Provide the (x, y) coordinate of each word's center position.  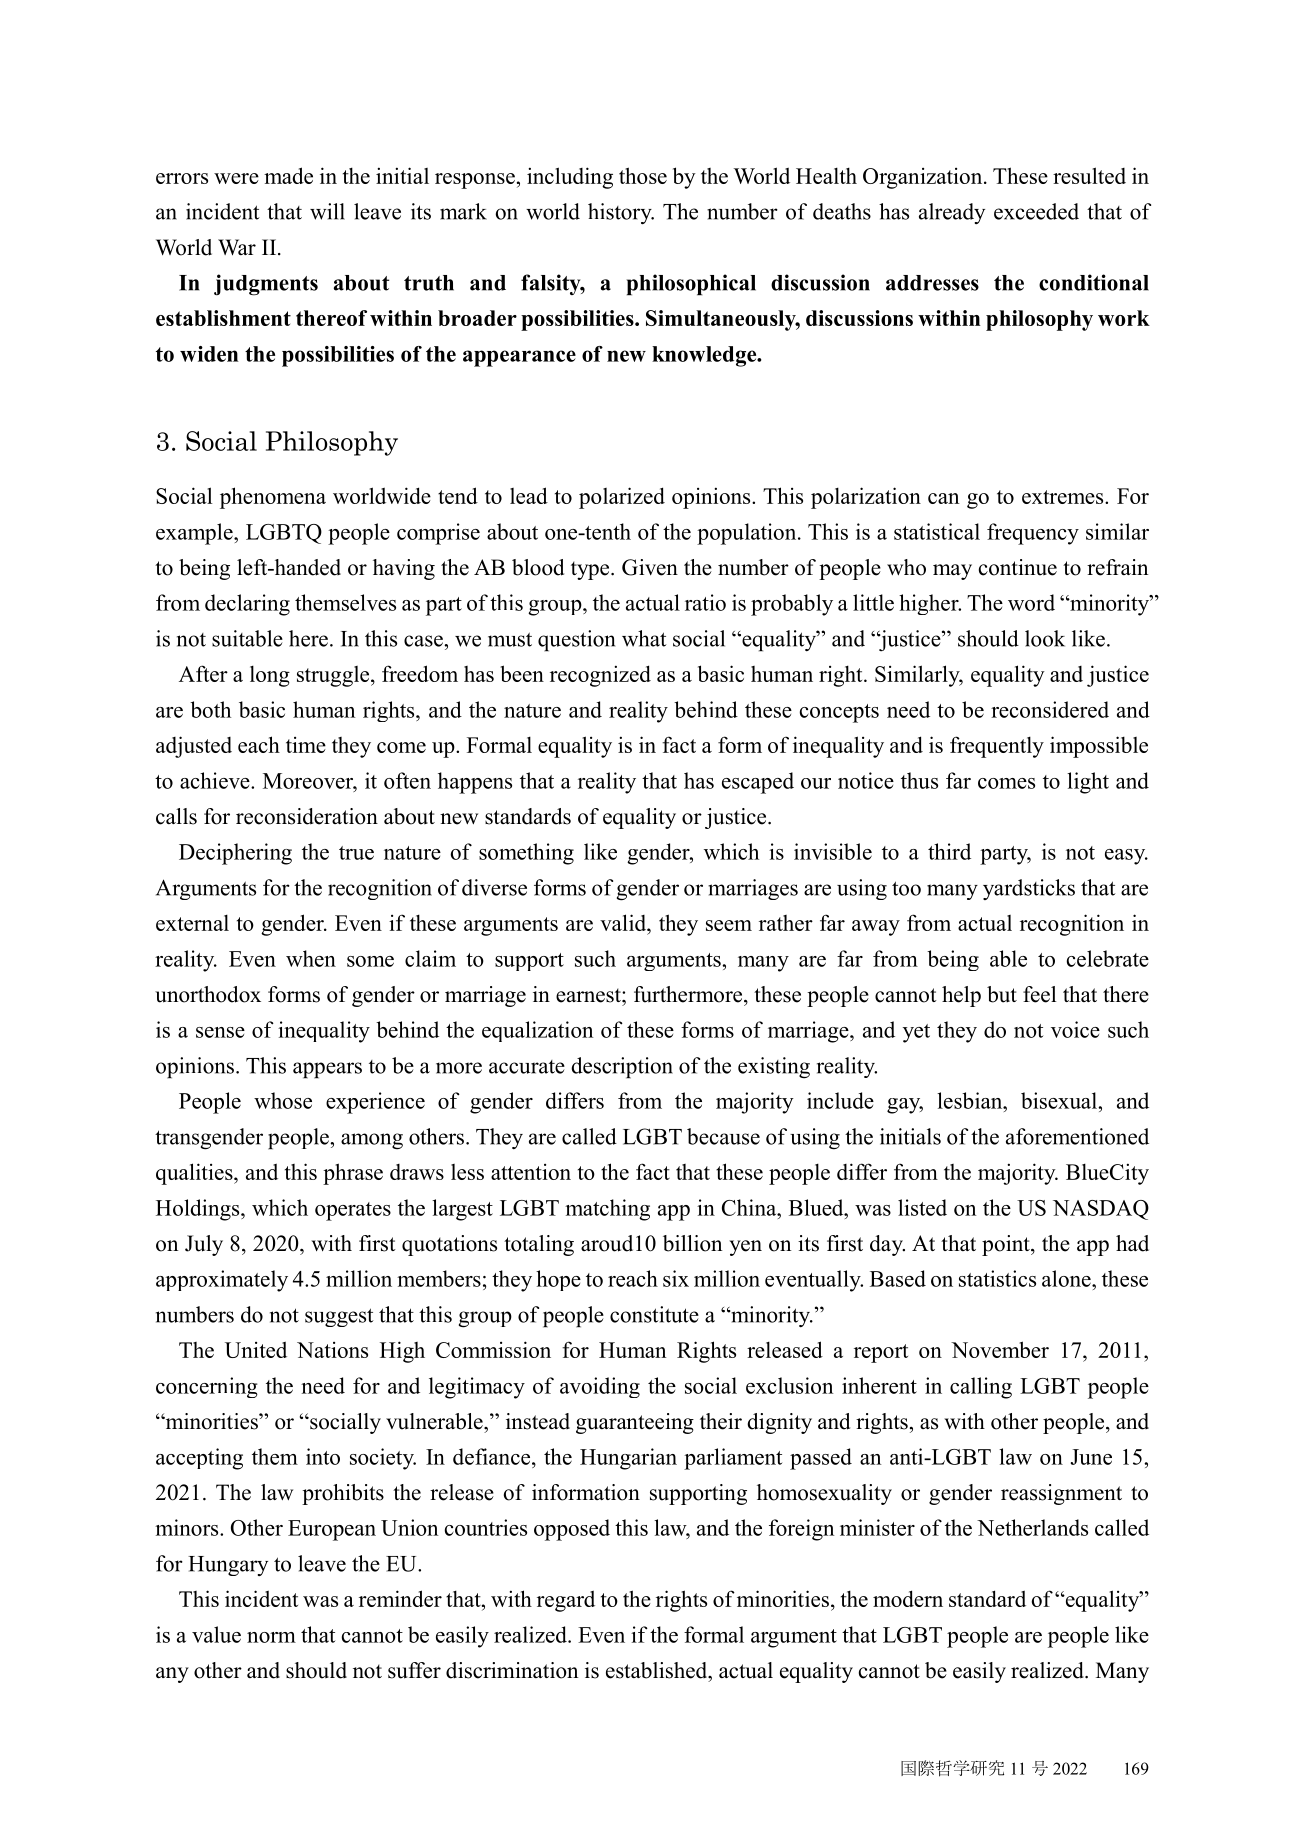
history (621, 213)
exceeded (1036, 211)
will (327, 211)
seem (729, 925)
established (658, 1670)
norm (271, 1637)
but (1002, 994)
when (311, 958)
